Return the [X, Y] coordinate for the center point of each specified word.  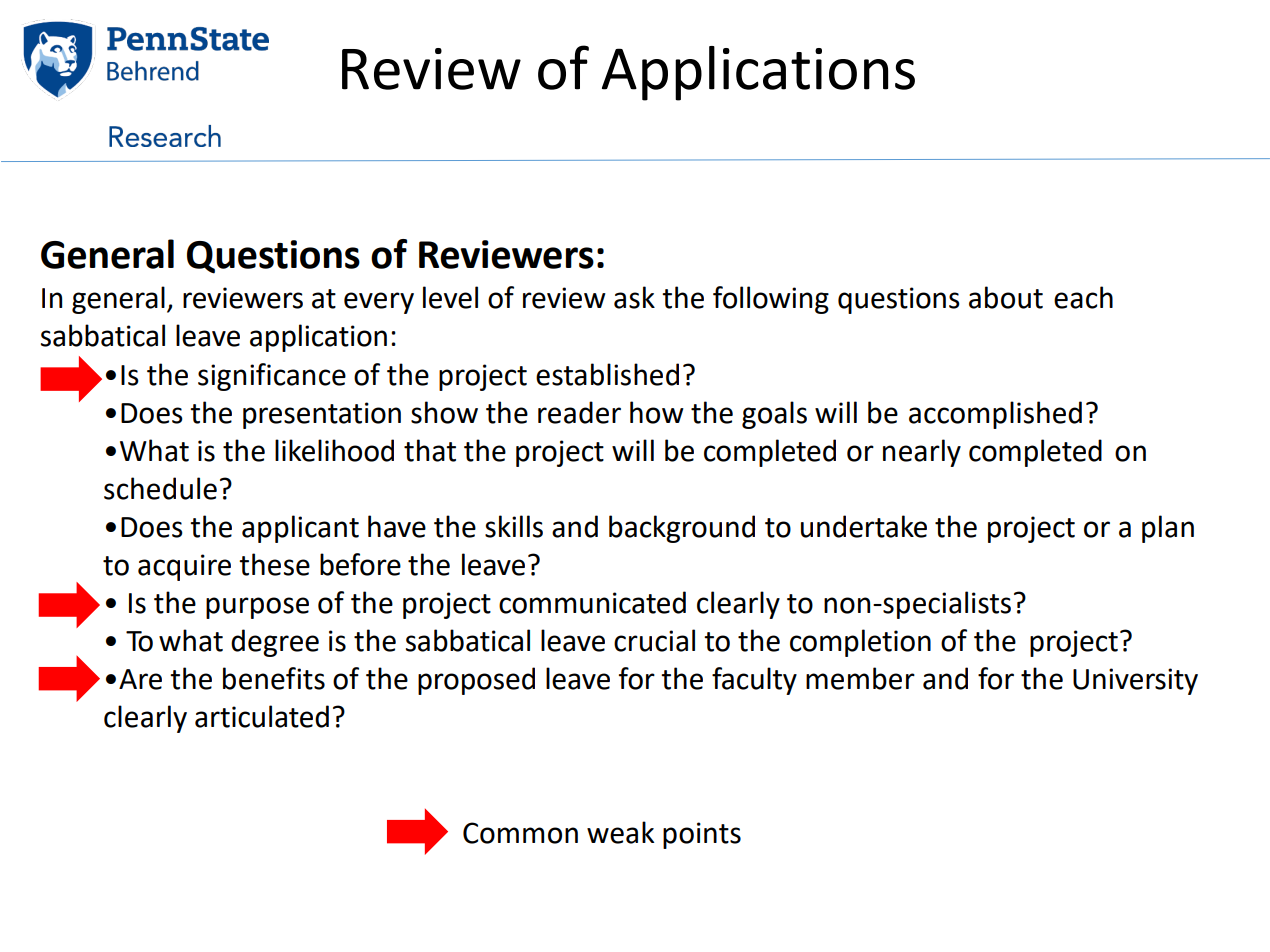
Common [520, 833]
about [1006, 297]
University [1135, 681]
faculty [754, 681]
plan [1168, 529]
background [682, 529]
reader [579, 412]
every [379, 303]
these [274, 564]
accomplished [995, 415]
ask [634, 297]
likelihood [334, 450]
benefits [274, 678]
